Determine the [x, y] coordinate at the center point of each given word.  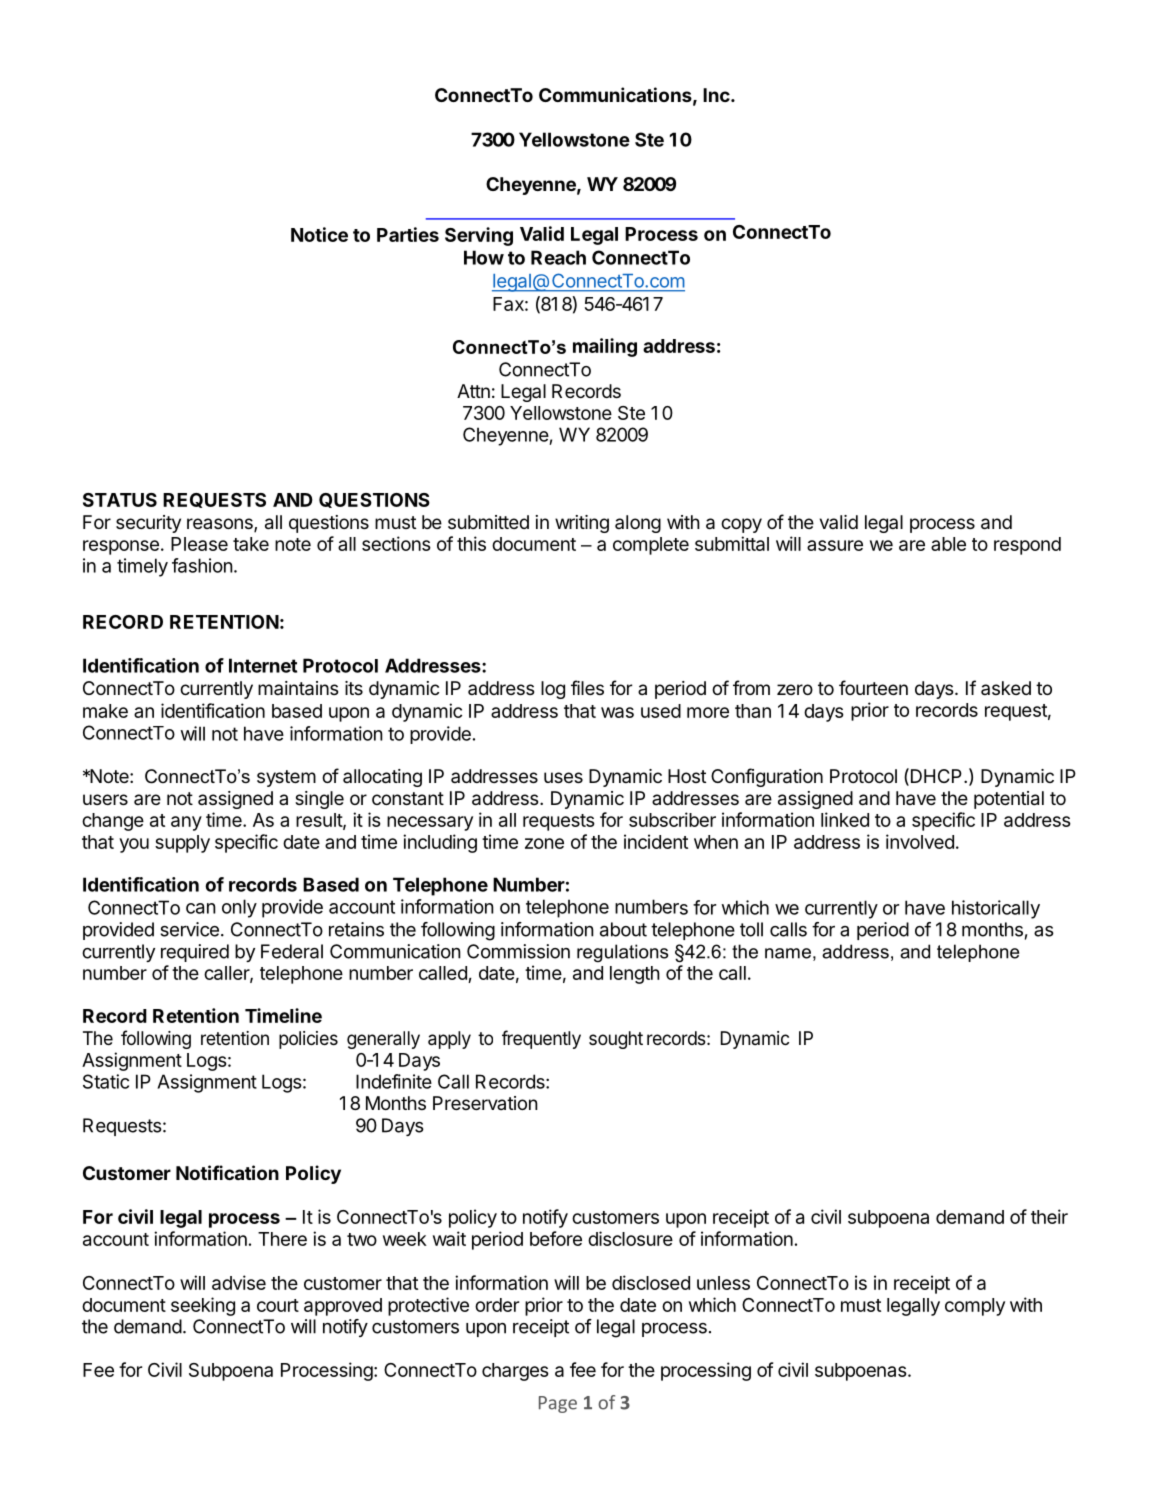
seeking [203, 1306]
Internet [263, 665]
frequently [541, 1039]
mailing [605, 347]
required [195, 953]
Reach [558, 257]
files [587, 687]
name [788, 953]
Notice [319, 234]
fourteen [873, 687]
